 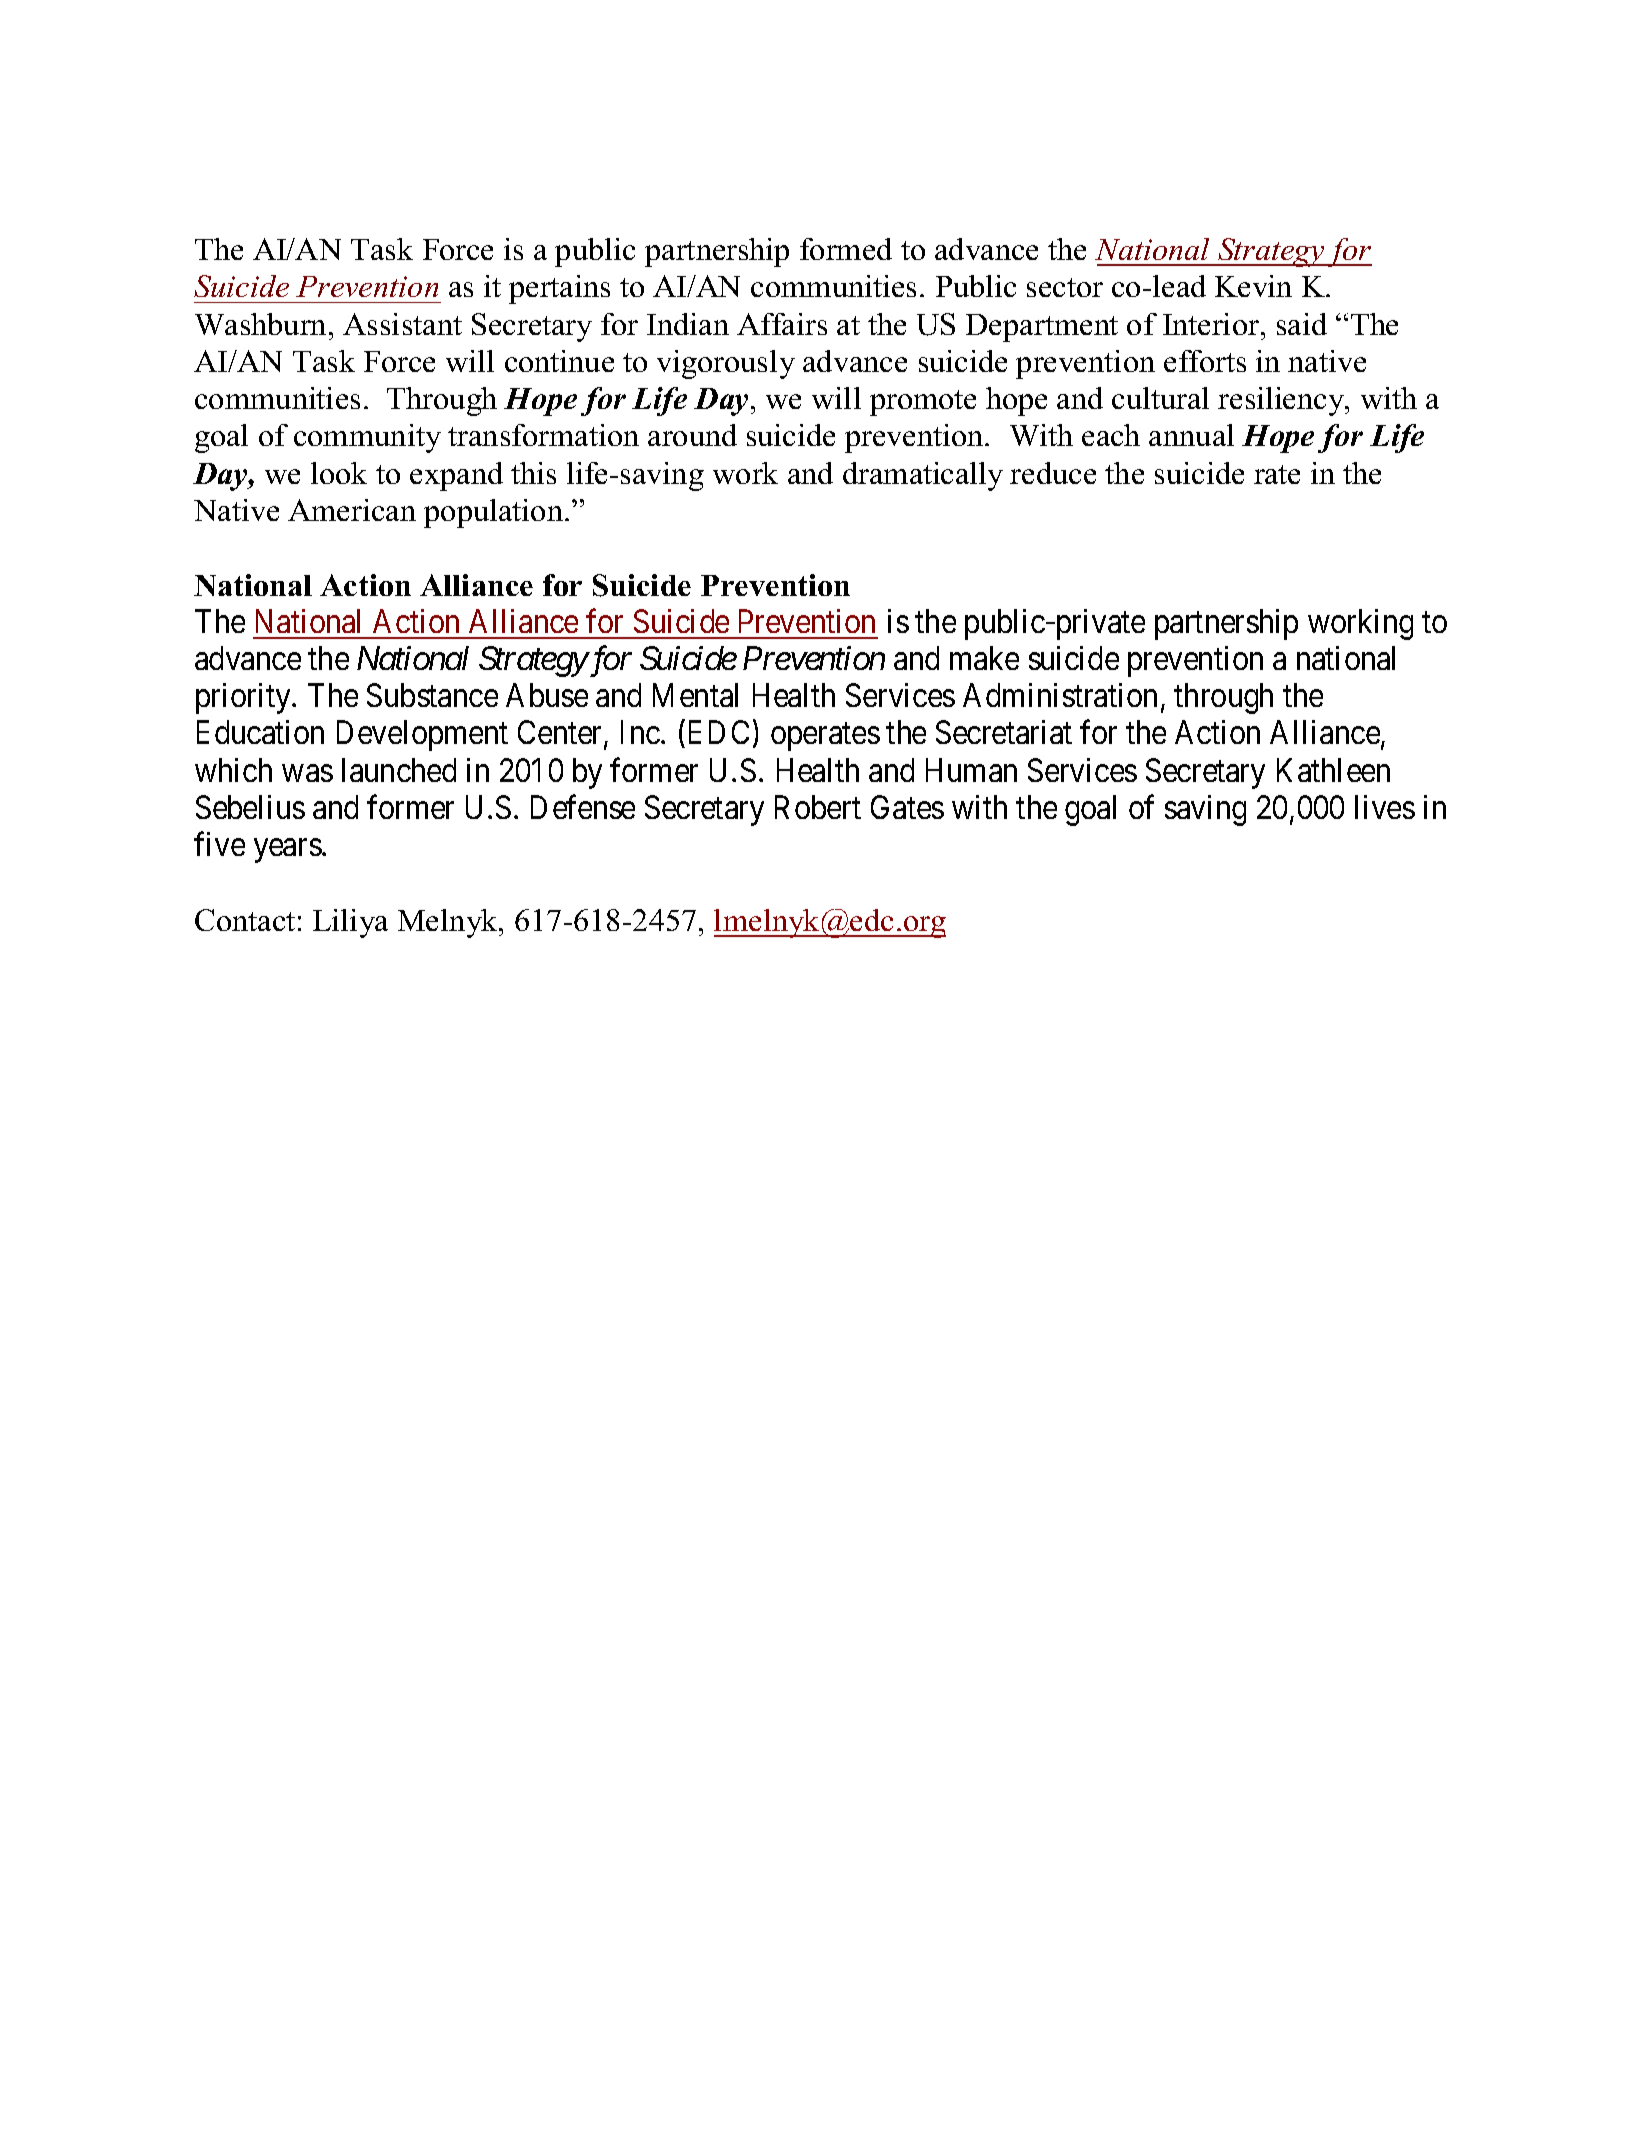 I want to click on around, so click(x=692, y=435).
